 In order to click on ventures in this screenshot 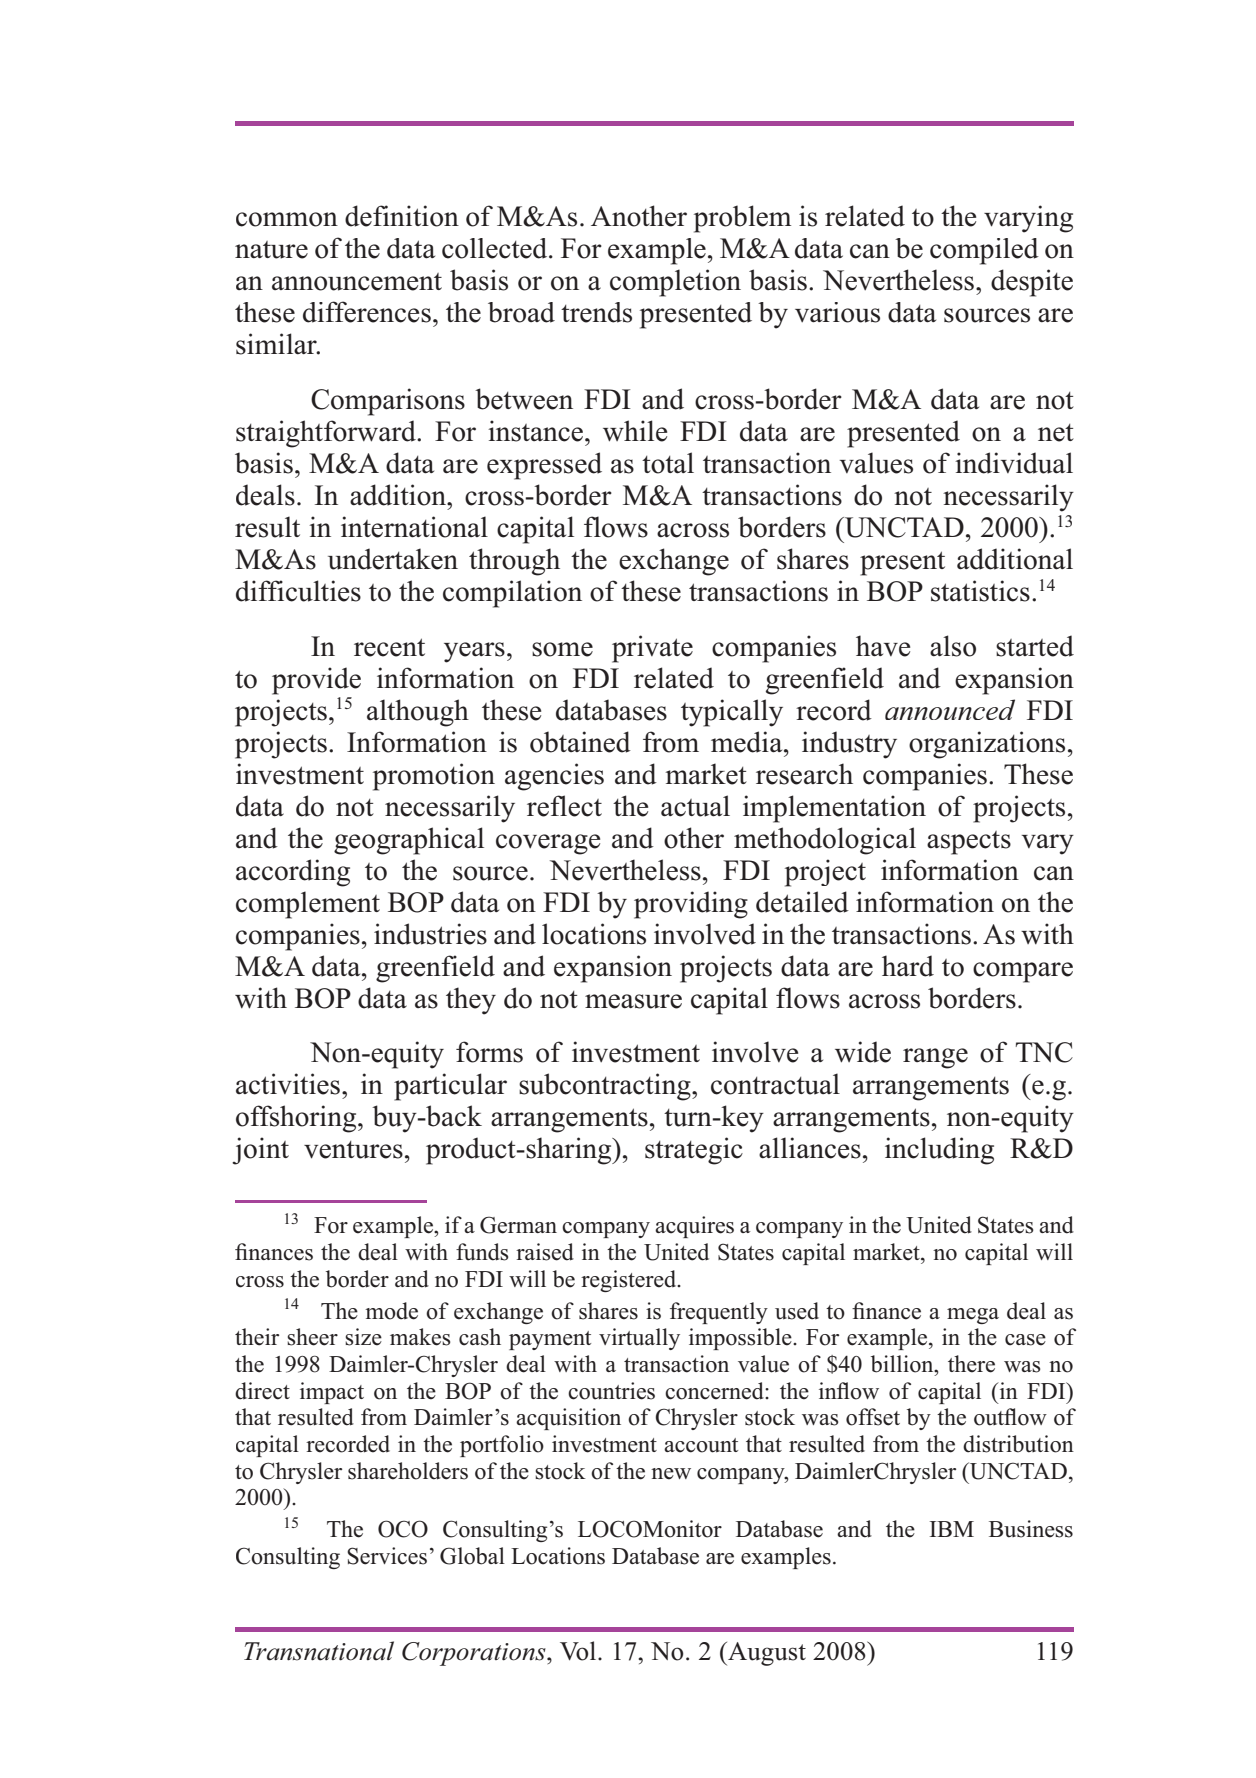, I will do `click(353, 1150)`.
